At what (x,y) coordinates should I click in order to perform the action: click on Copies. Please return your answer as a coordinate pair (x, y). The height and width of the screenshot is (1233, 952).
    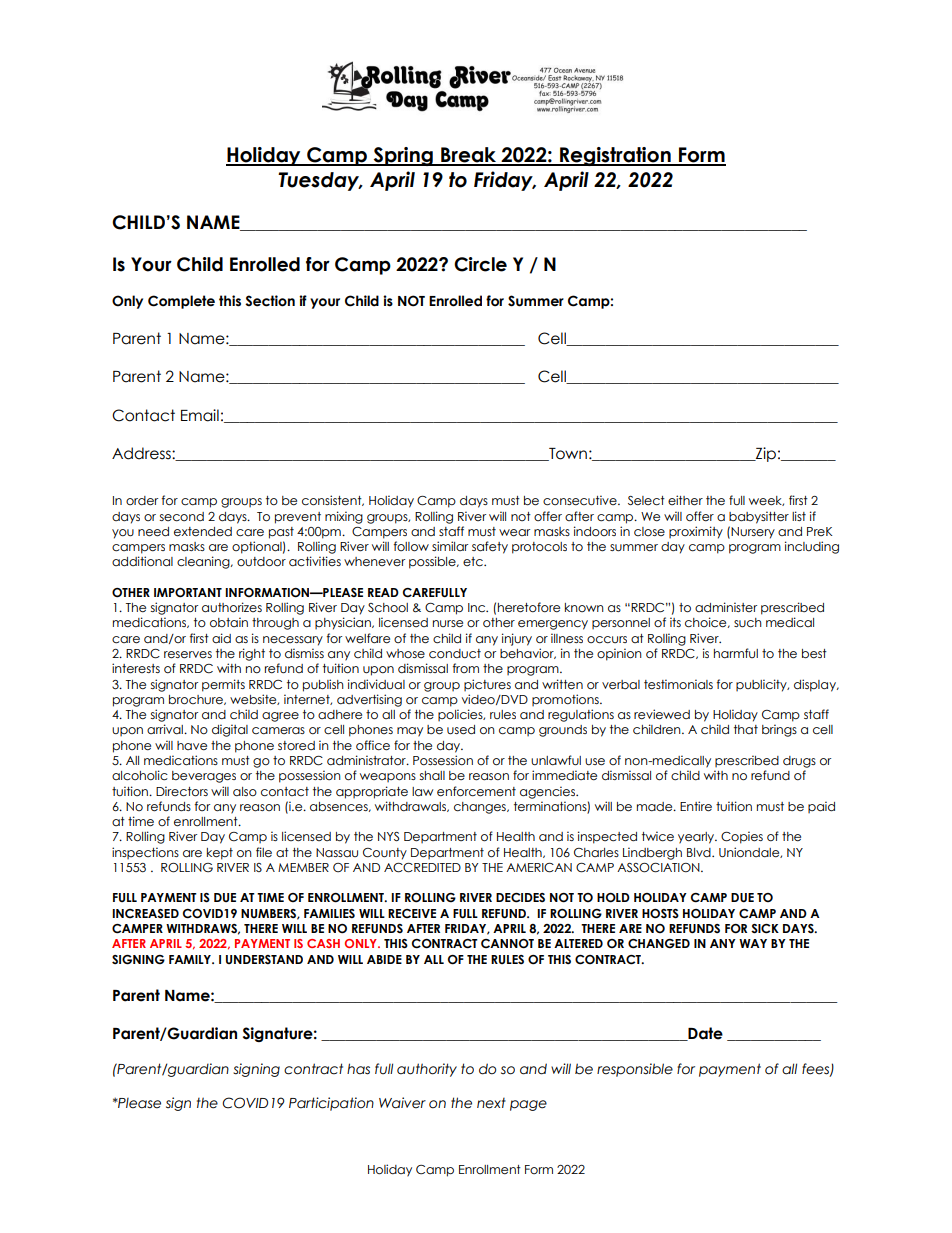
    Looking at the image, I should click on (742, 837).
